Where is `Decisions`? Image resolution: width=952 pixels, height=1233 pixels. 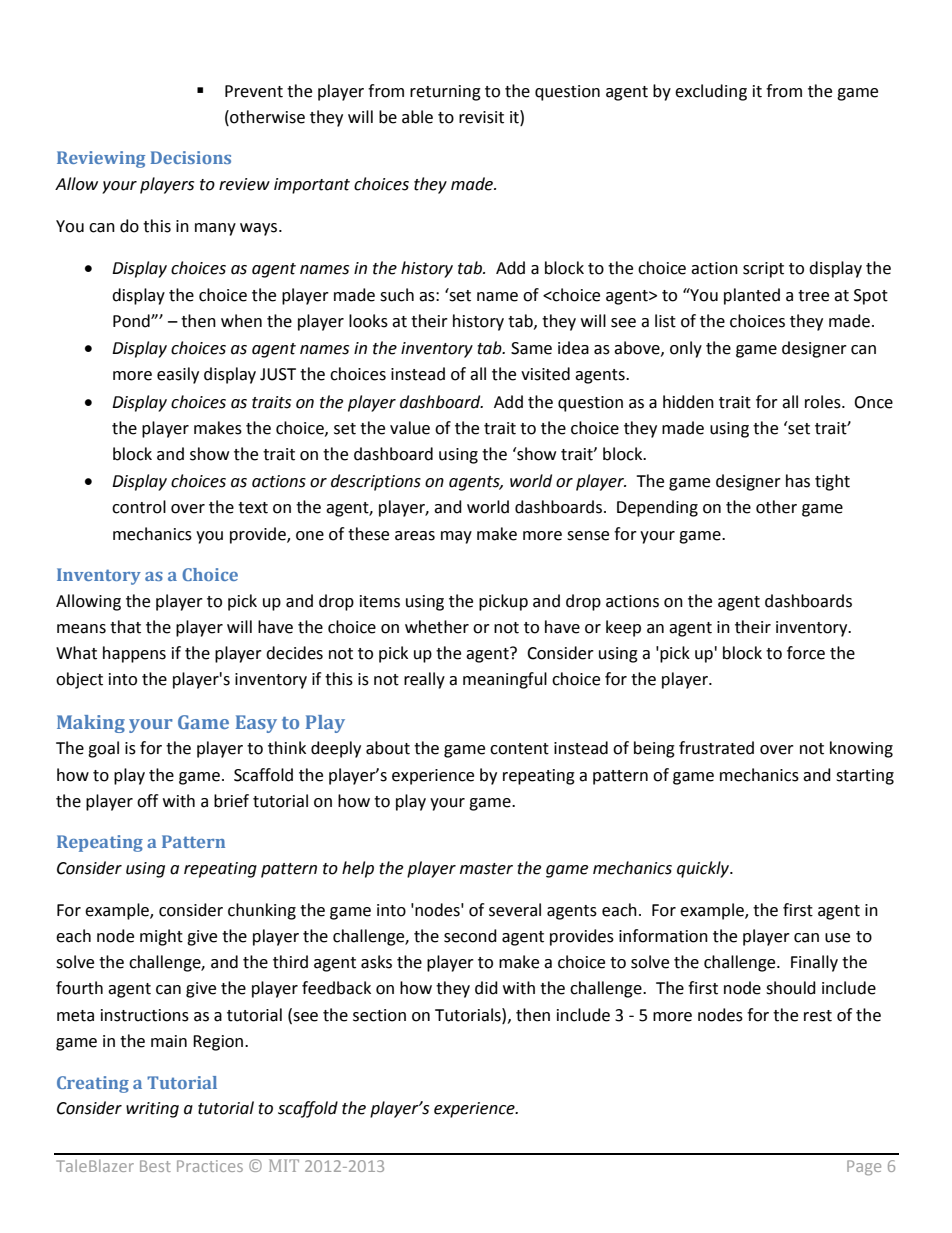
Decisions is located at coordinates (191, 157).
